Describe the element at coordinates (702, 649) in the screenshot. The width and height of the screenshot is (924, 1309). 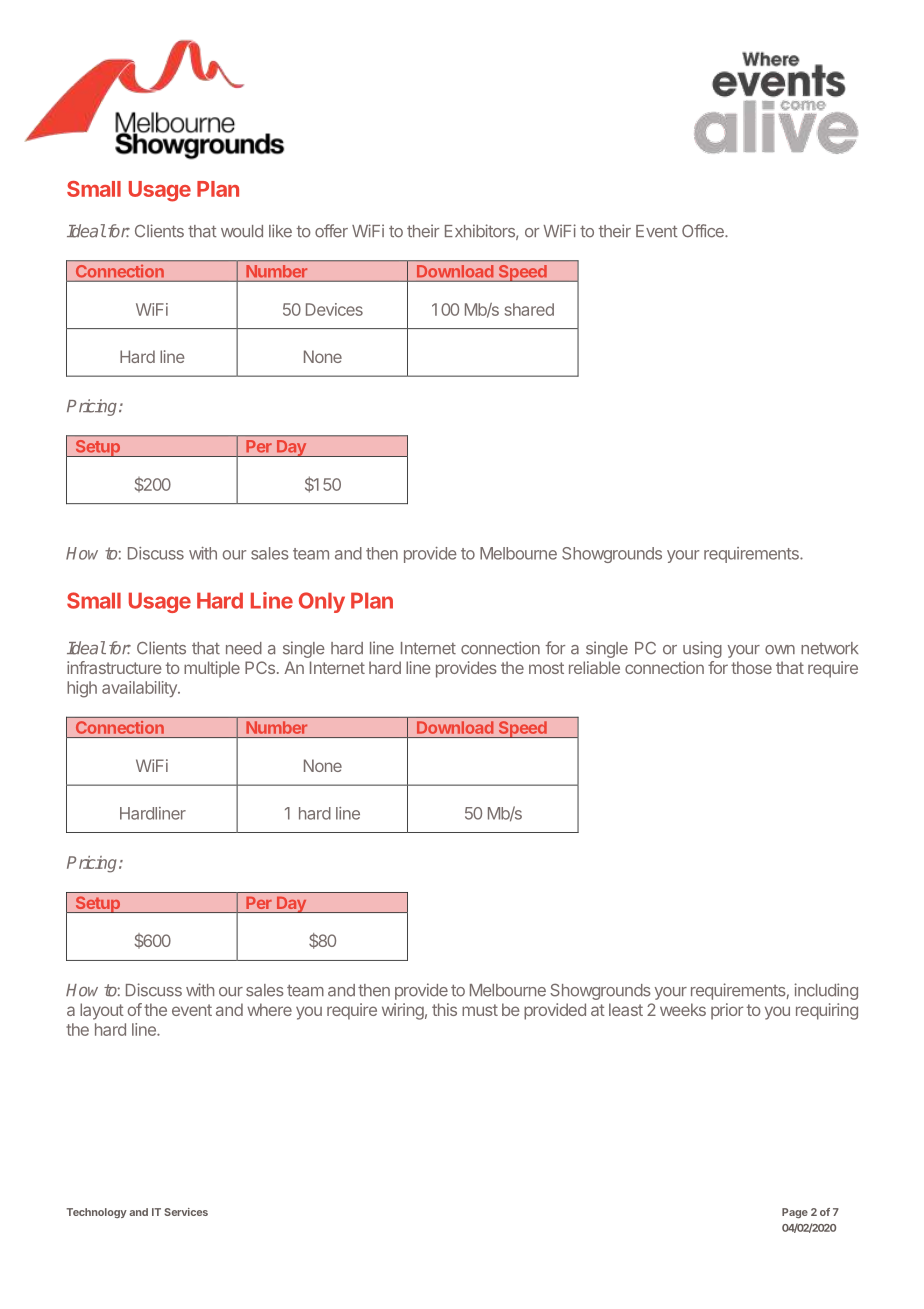
I see `using` at that location.
